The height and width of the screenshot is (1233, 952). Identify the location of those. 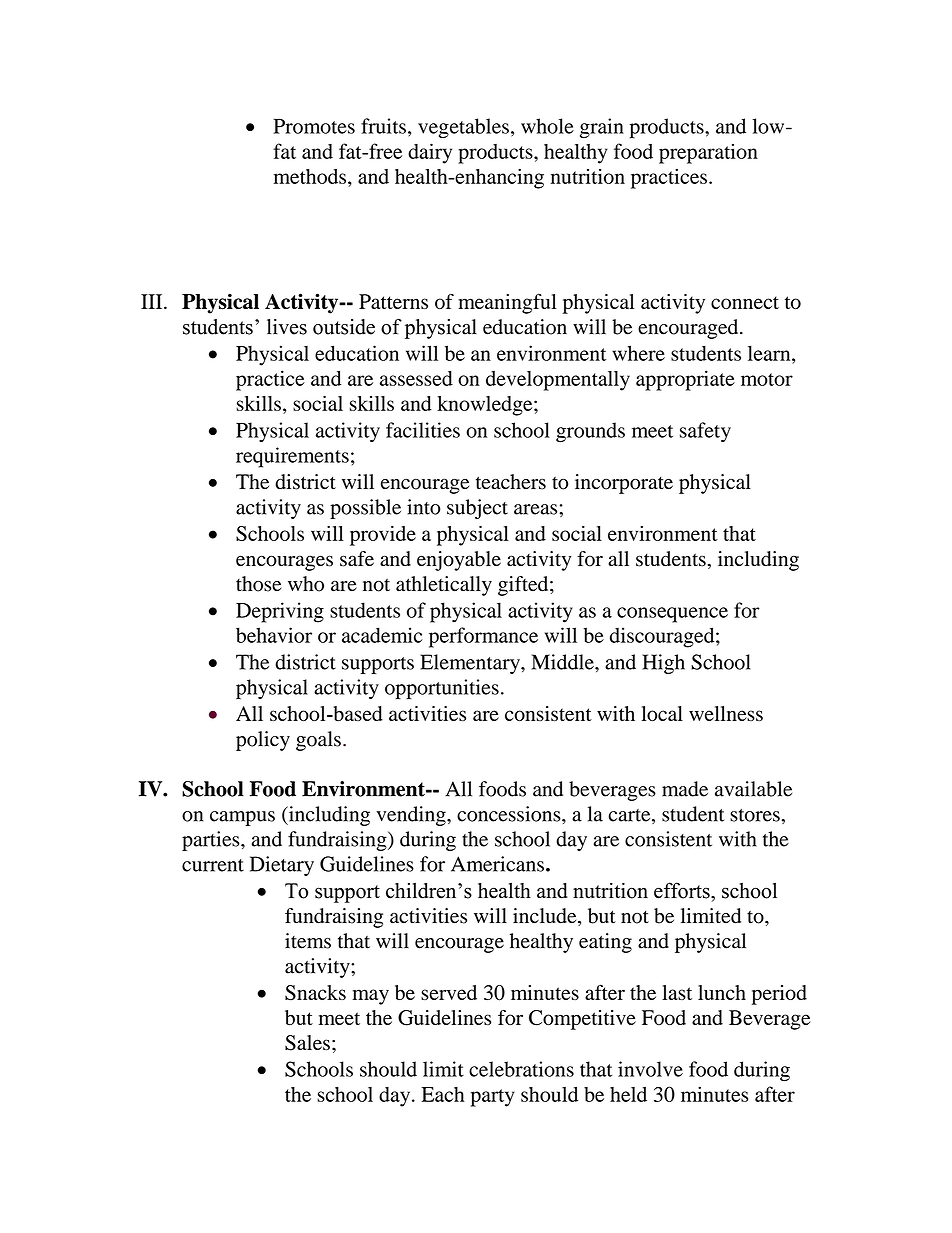
(259, 584).
